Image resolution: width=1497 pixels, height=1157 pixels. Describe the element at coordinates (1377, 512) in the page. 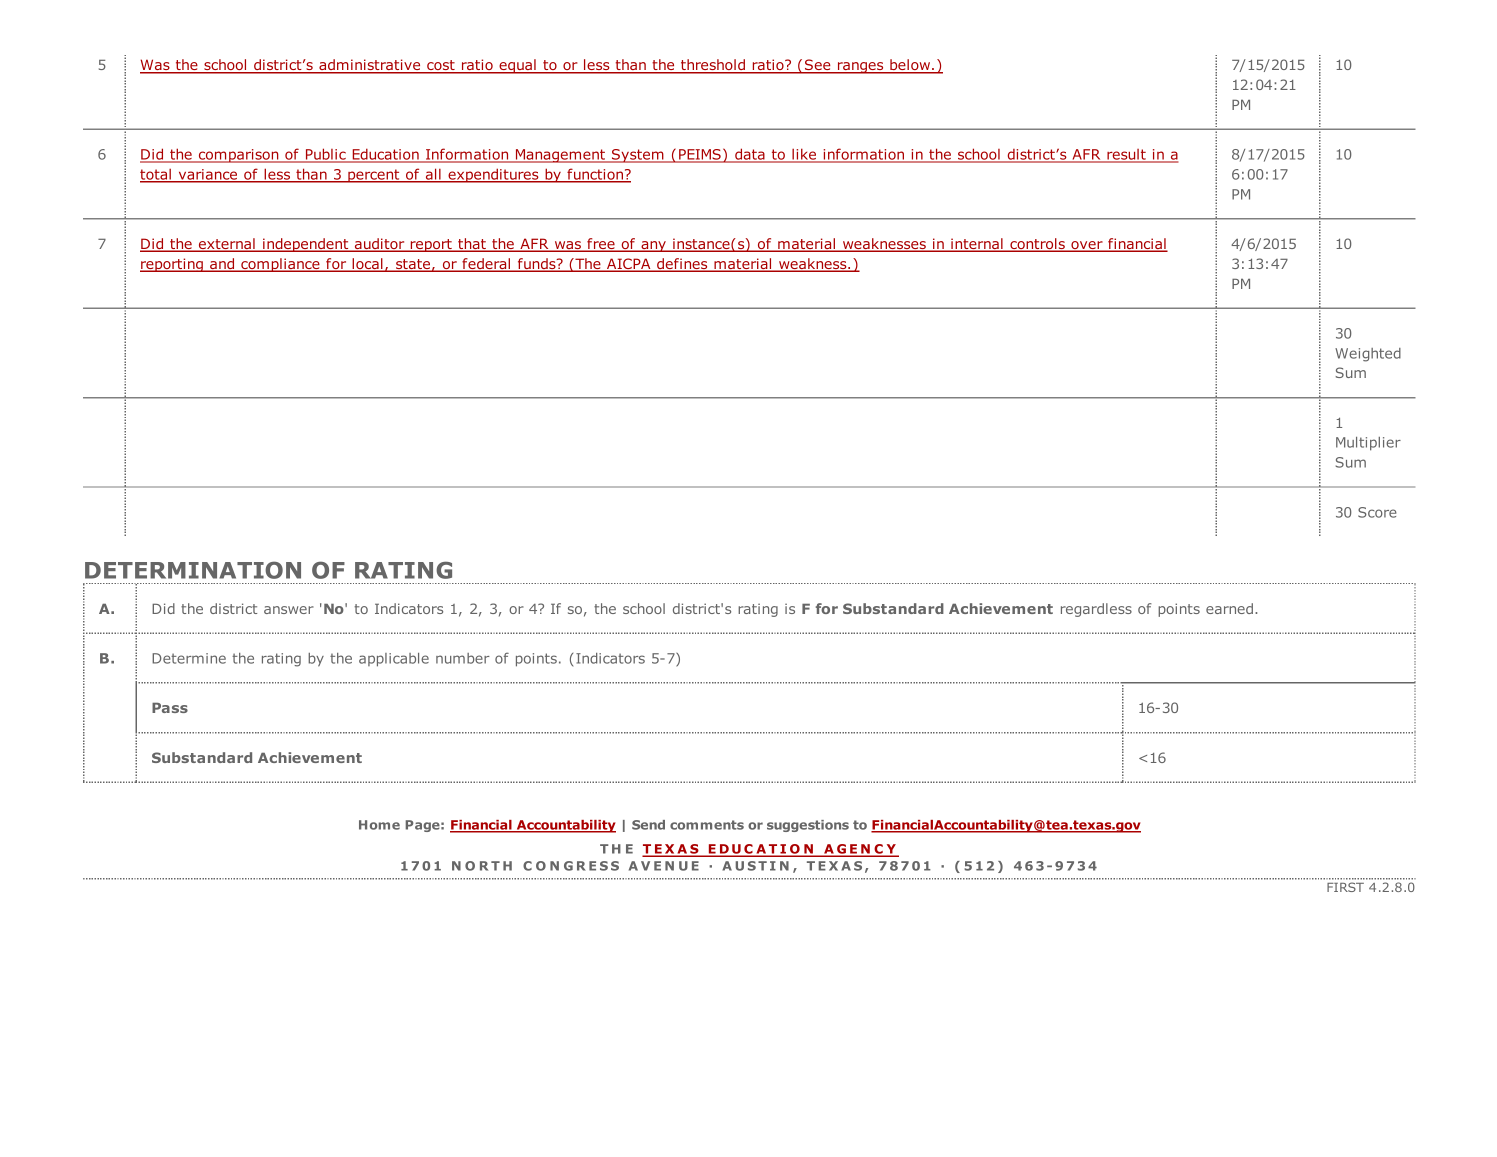

I see `Score` at that location.
